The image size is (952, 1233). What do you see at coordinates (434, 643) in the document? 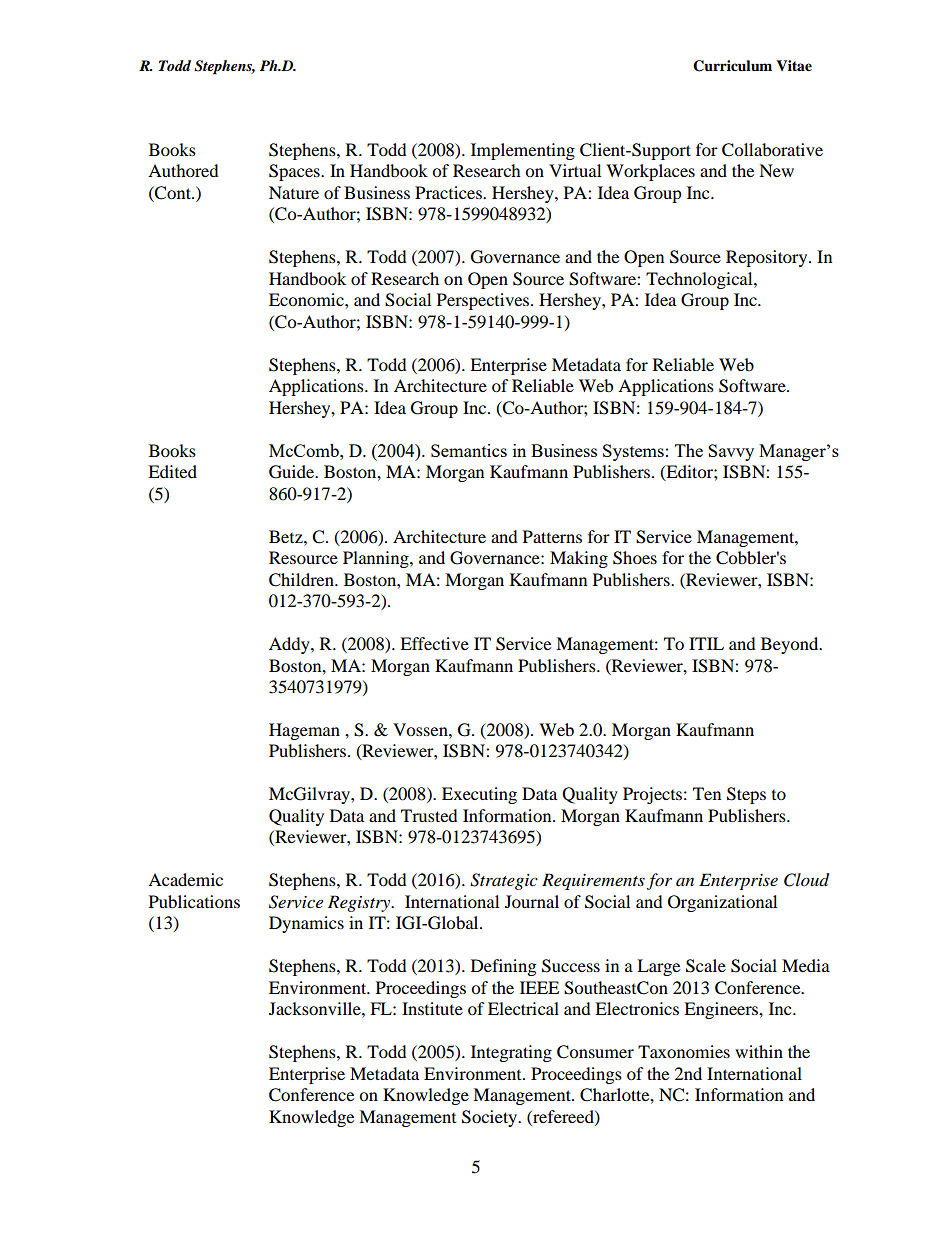
I see `Effective` at bounding box center [434, 643].
